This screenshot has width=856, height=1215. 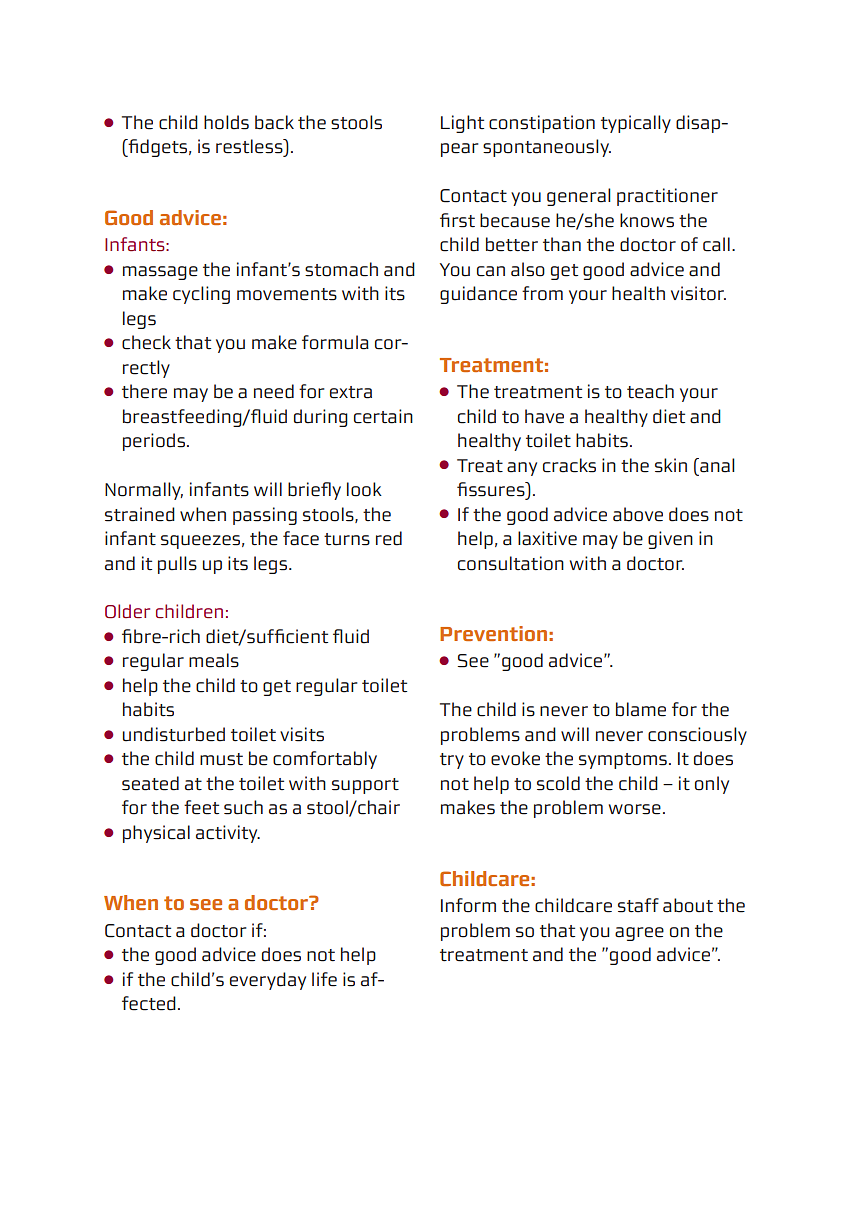 What do you see at coordinates (221, 759) in the screenshot?
I see `must` at bounding box center [221, 759].
